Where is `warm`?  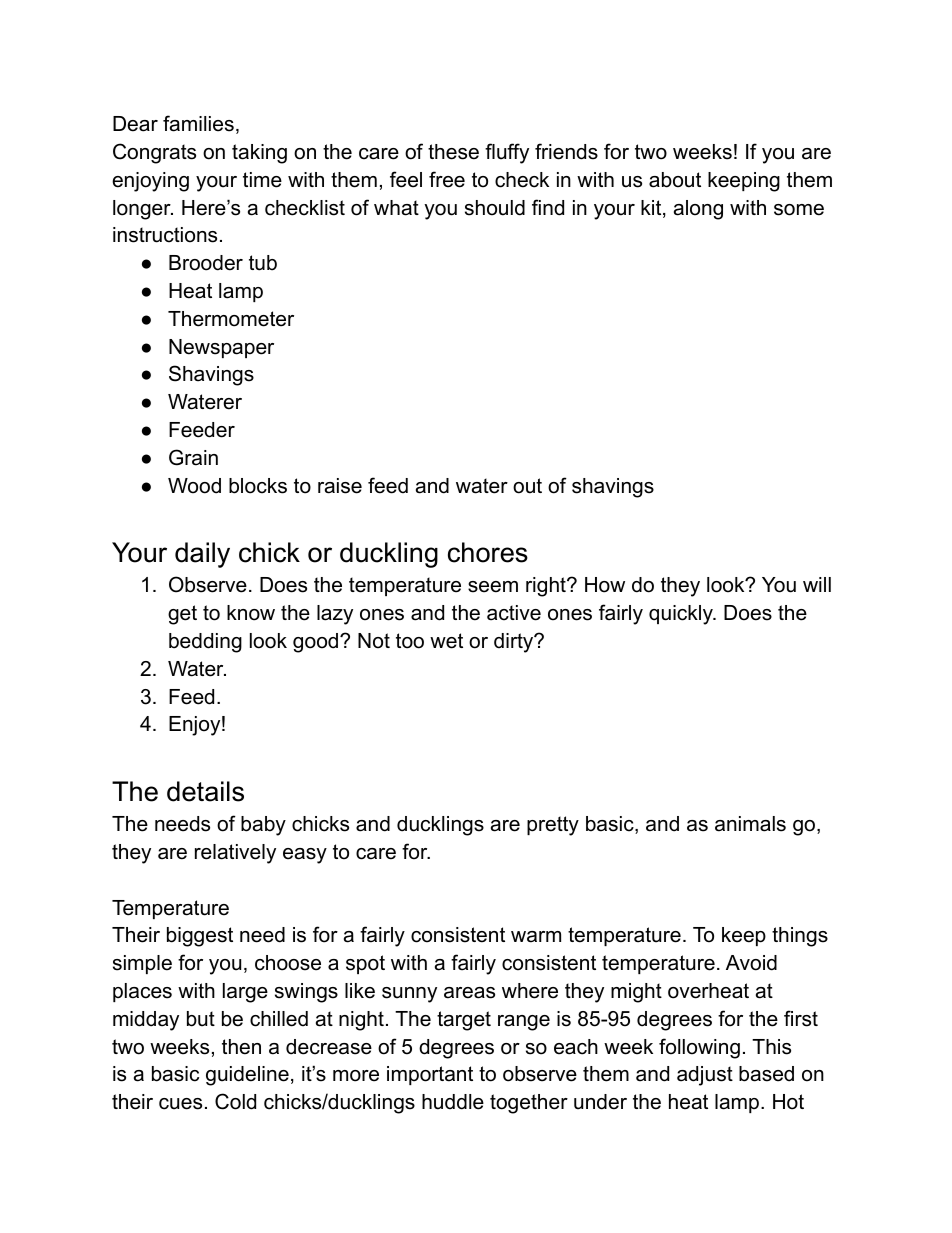
warm is located at coordinates (536, 937).
